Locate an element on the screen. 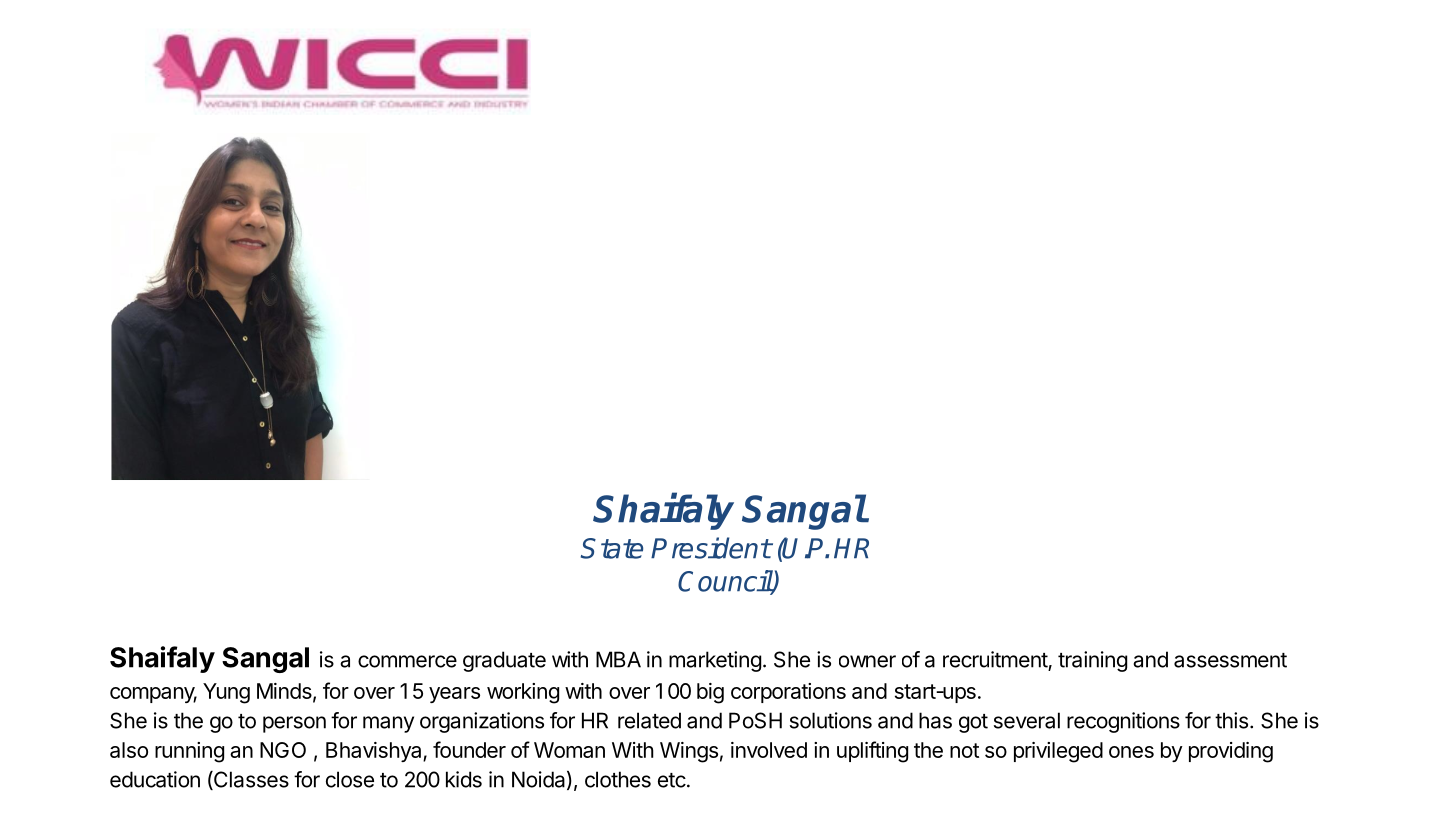 The height and width of the screenshot is (819, 1456). owner is located at coordinates (867, 661).
